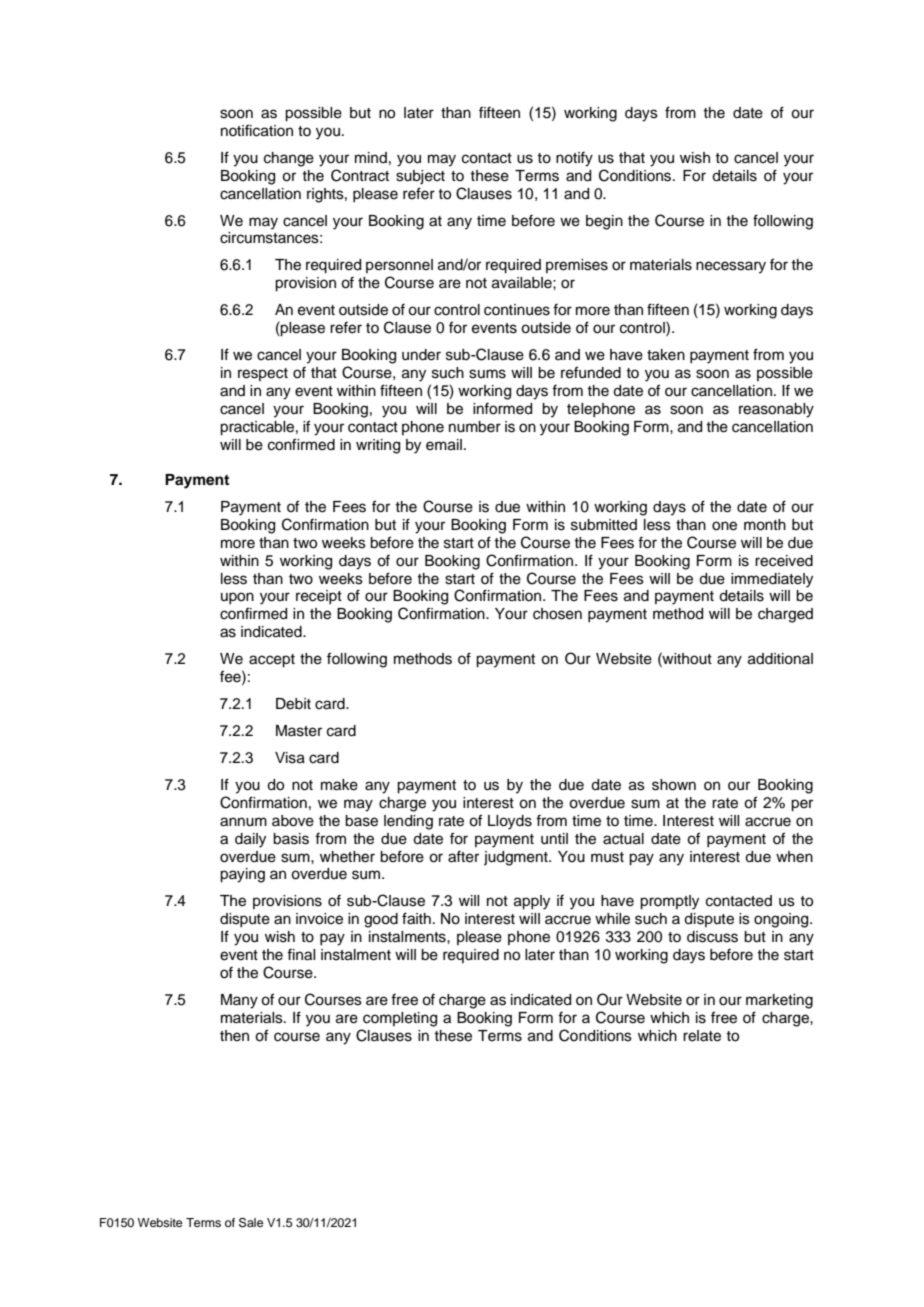 The image size is (924, 1307). Describe the element at coordinates (532, 902) in the page. I see `apply` at that location.
